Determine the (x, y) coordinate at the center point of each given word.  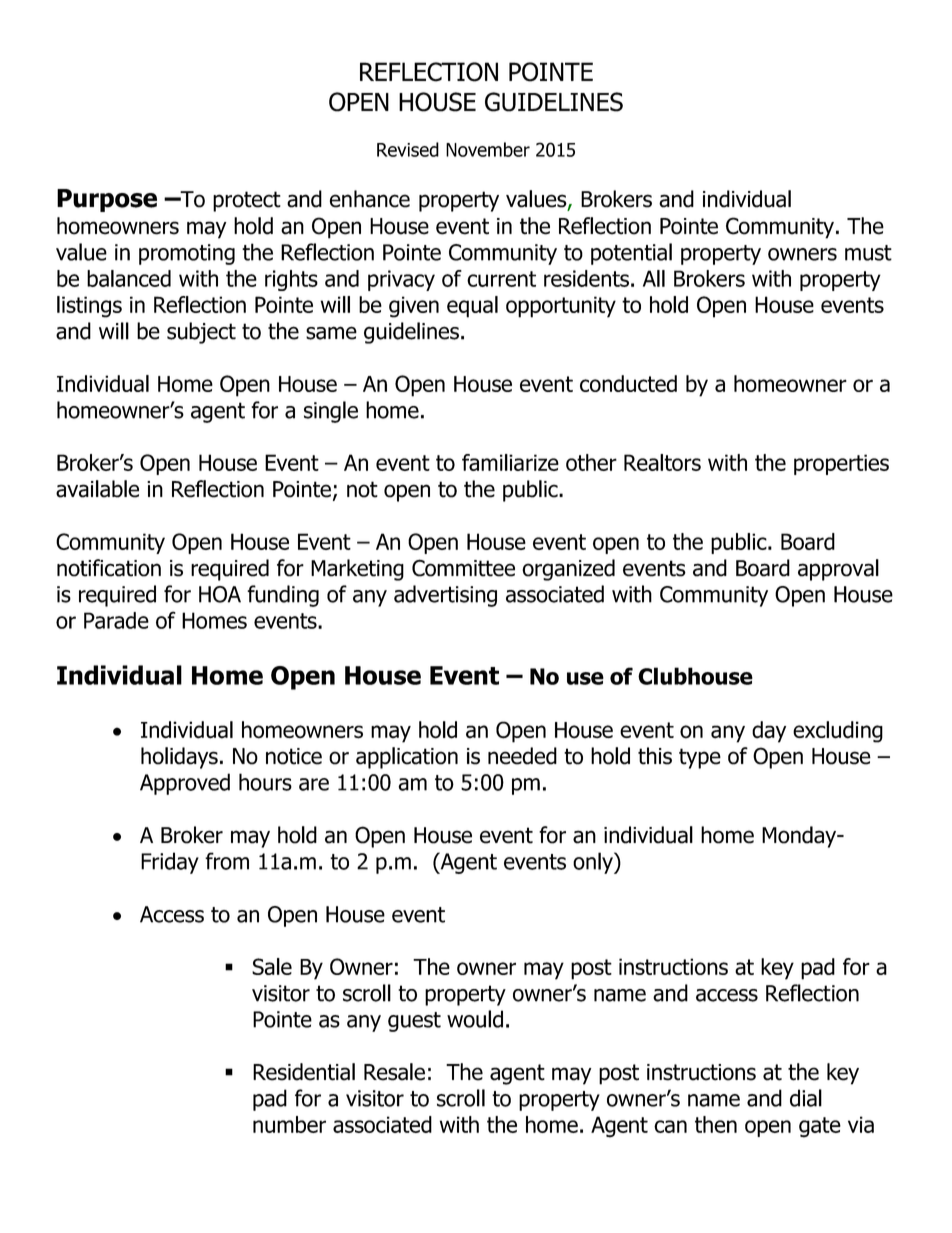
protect (247, 201)
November (488, 149)
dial (806, 1098)
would (475, 1019)
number (289, 1124)
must (868, 253)
